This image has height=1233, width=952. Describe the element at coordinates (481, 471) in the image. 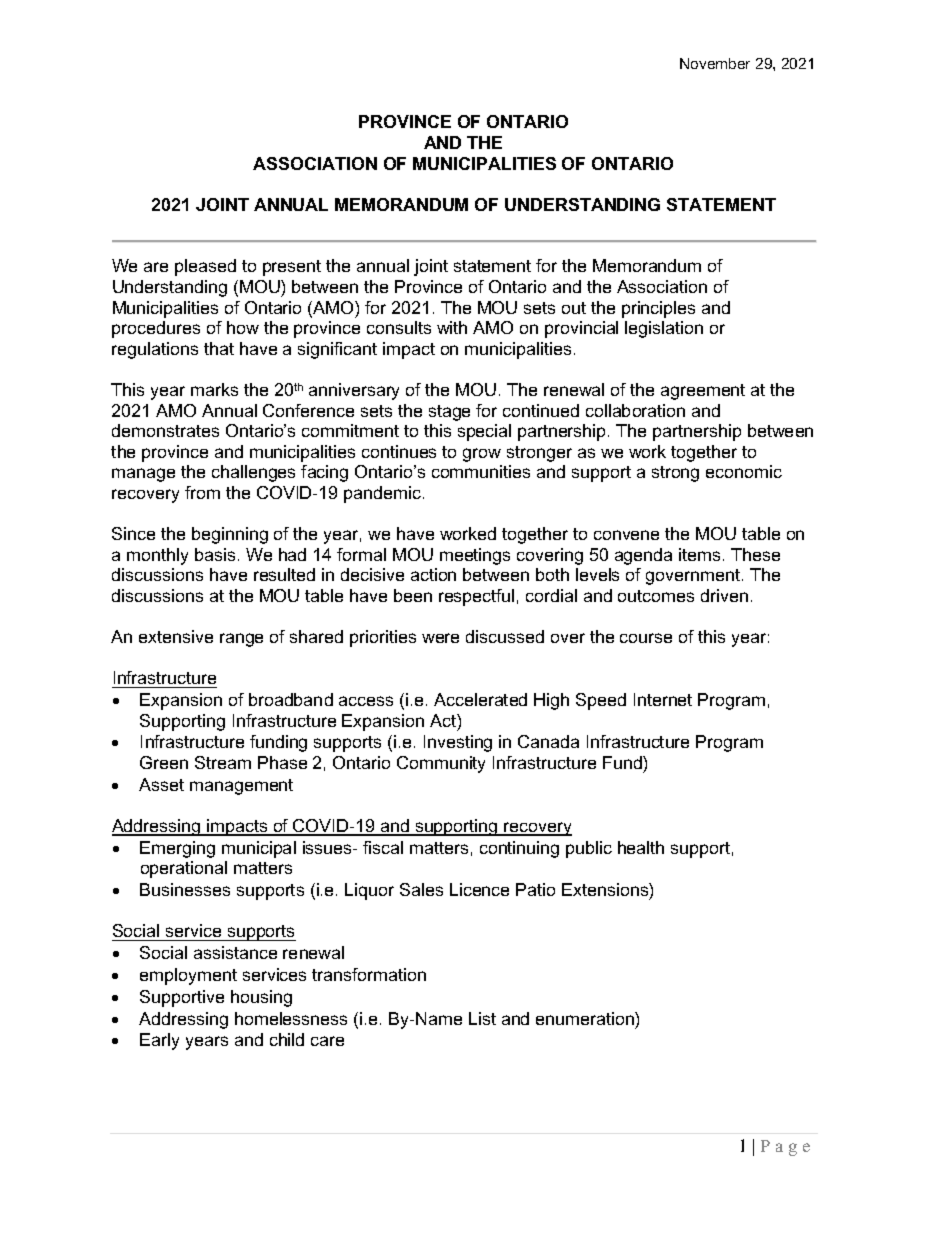

I see `communities` at that location.
